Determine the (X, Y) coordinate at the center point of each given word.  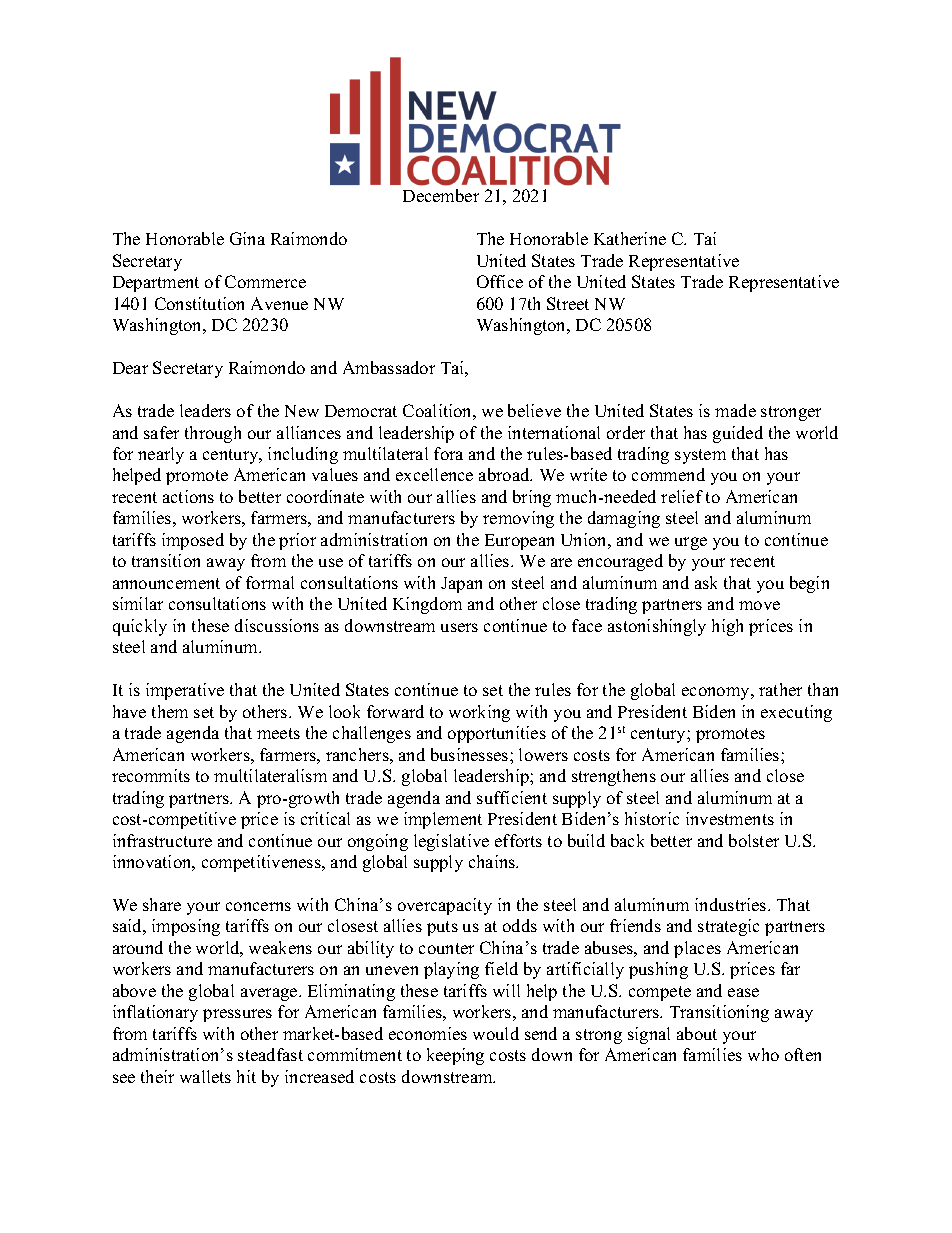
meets (278, 733)
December (441, 195)
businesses (471, 754)
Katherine (630, 238)
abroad (505, 474)
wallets (205, 1076)
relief (682, 496)
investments (730, 818)
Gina (247, 238)
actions (188, 496)
